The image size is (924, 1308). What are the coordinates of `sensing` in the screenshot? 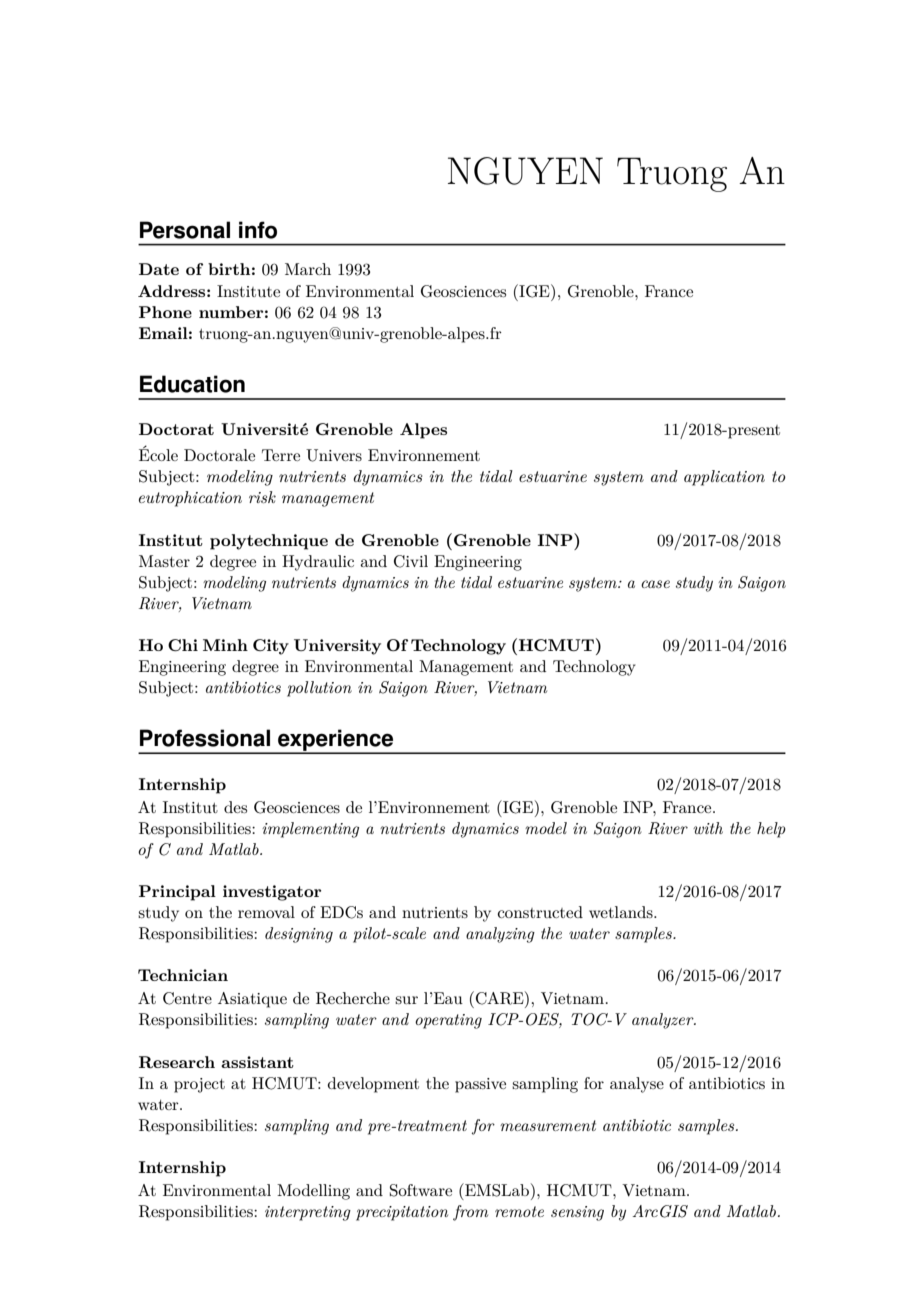 It's located at (577, 1213).
